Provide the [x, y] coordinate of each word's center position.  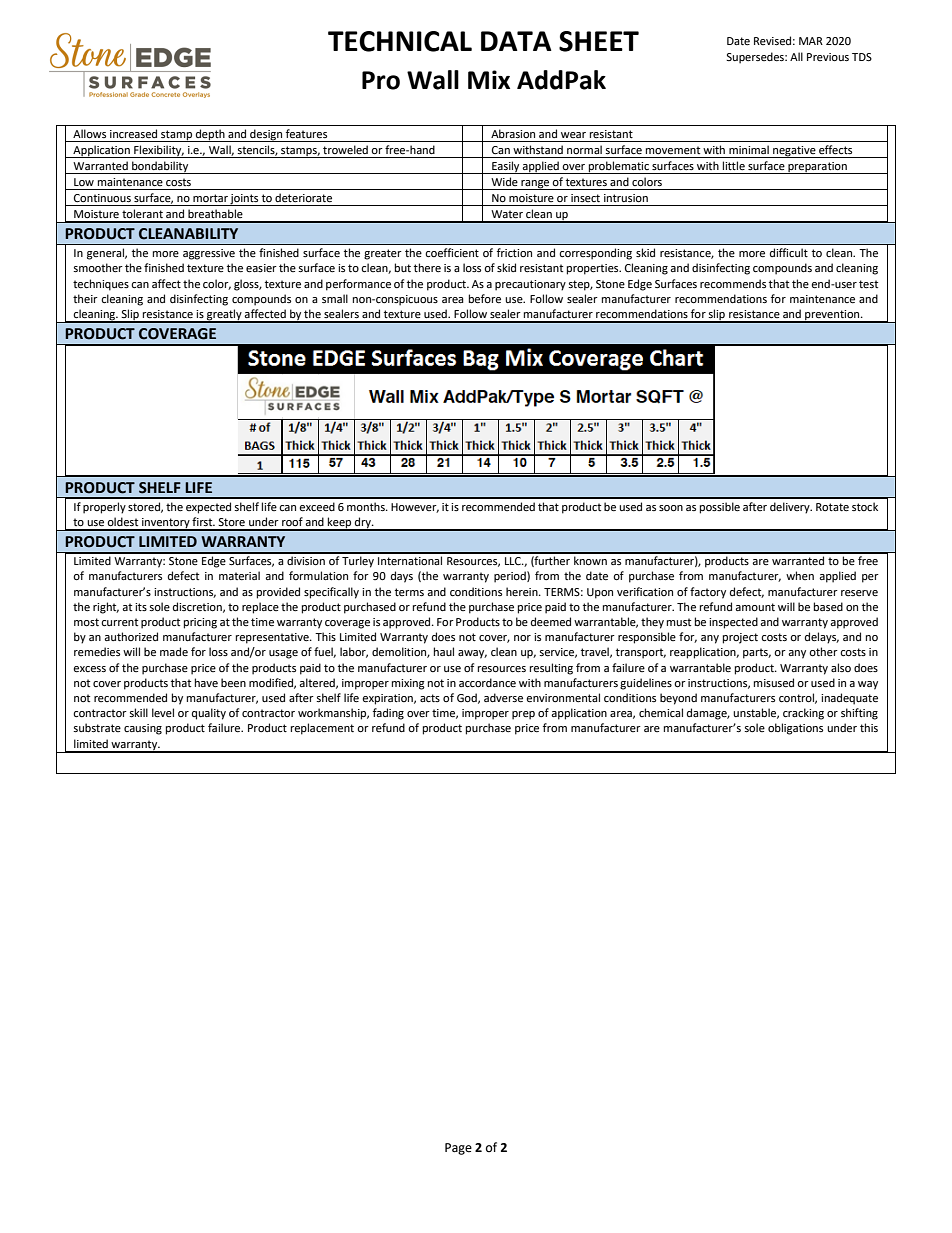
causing [143, 729]
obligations [795, 729]
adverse [503, 698]
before [485, 299]
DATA [516, 41]
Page [458, 1149]
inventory [166, 524]
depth [210, 135]
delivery [791, 508]
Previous [828, 57]
